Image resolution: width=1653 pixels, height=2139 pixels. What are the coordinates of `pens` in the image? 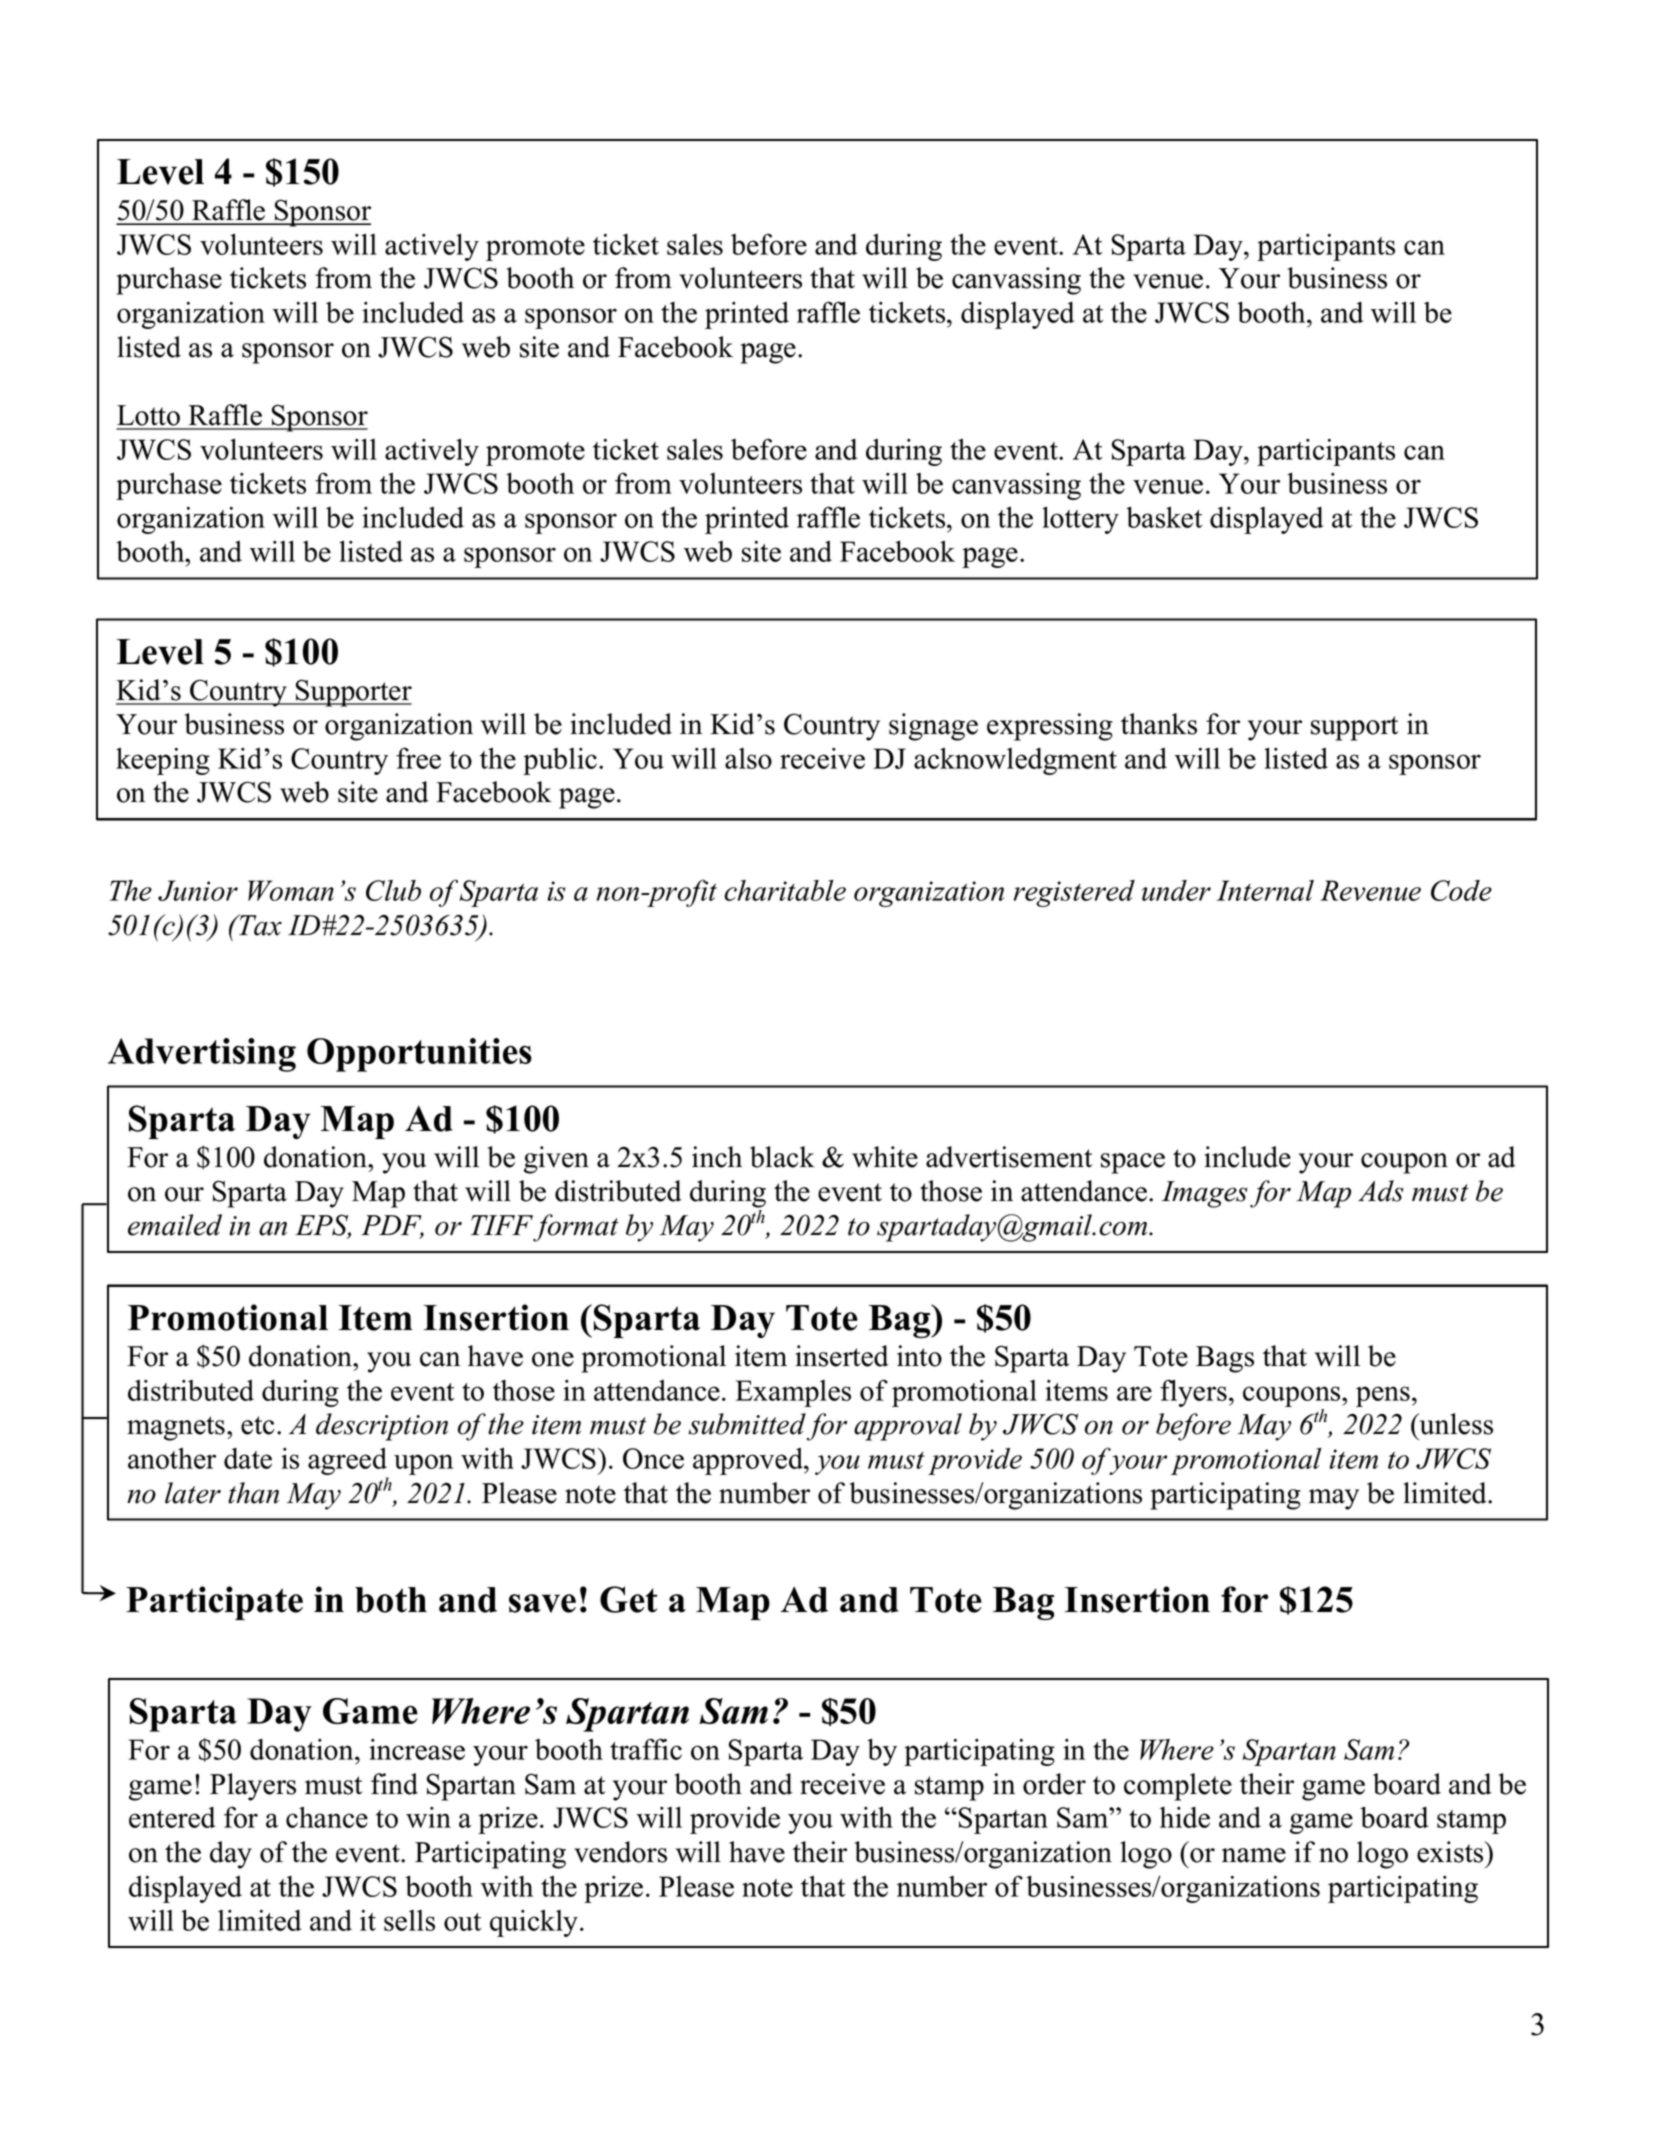 It's located at (1383, 1396).
